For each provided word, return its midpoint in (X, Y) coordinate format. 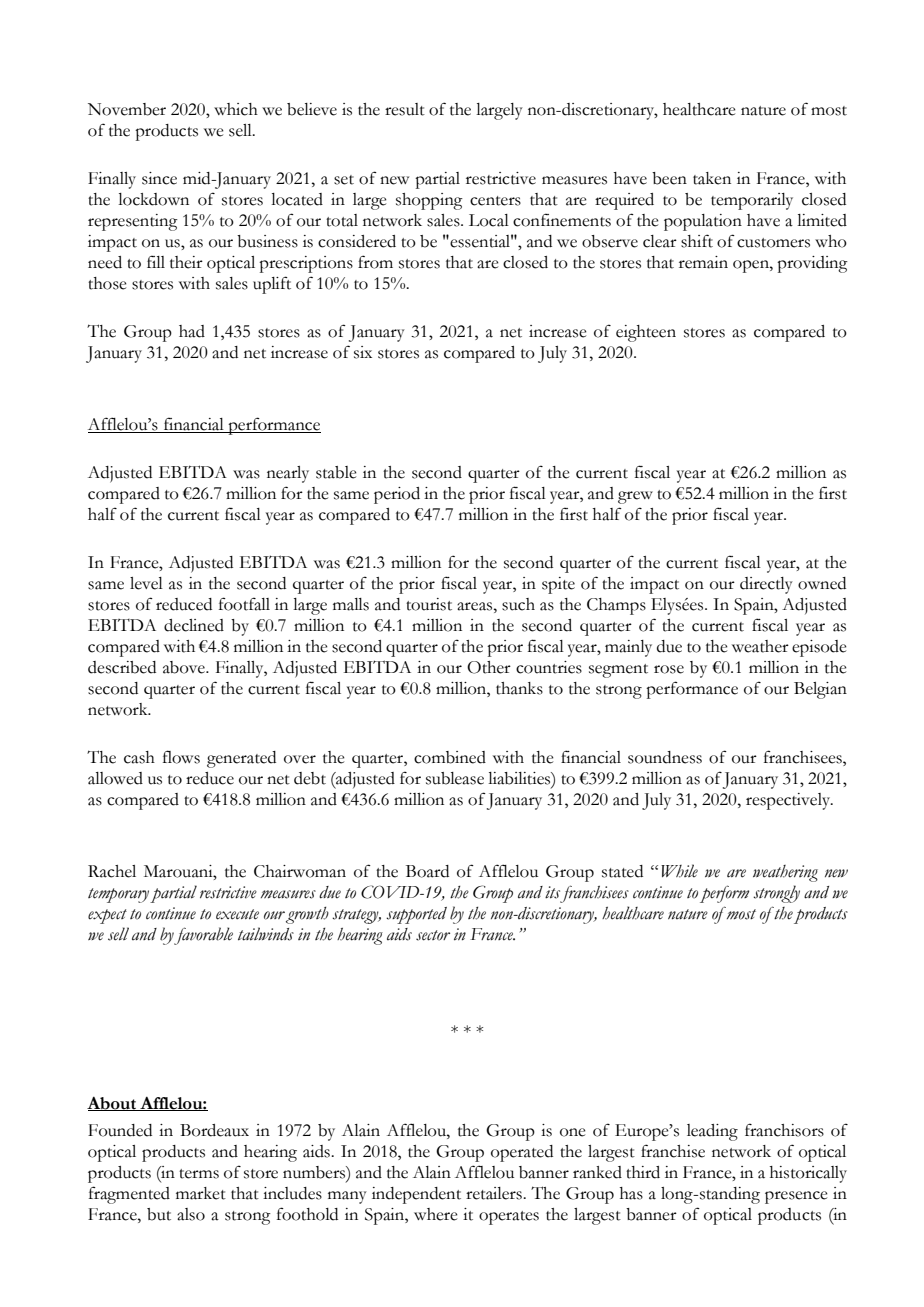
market (201, 1193)
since (159, 178)
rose (669, 669)
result (405, 109)
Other (489, 667)
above (185, 667)
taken (712, 178)
